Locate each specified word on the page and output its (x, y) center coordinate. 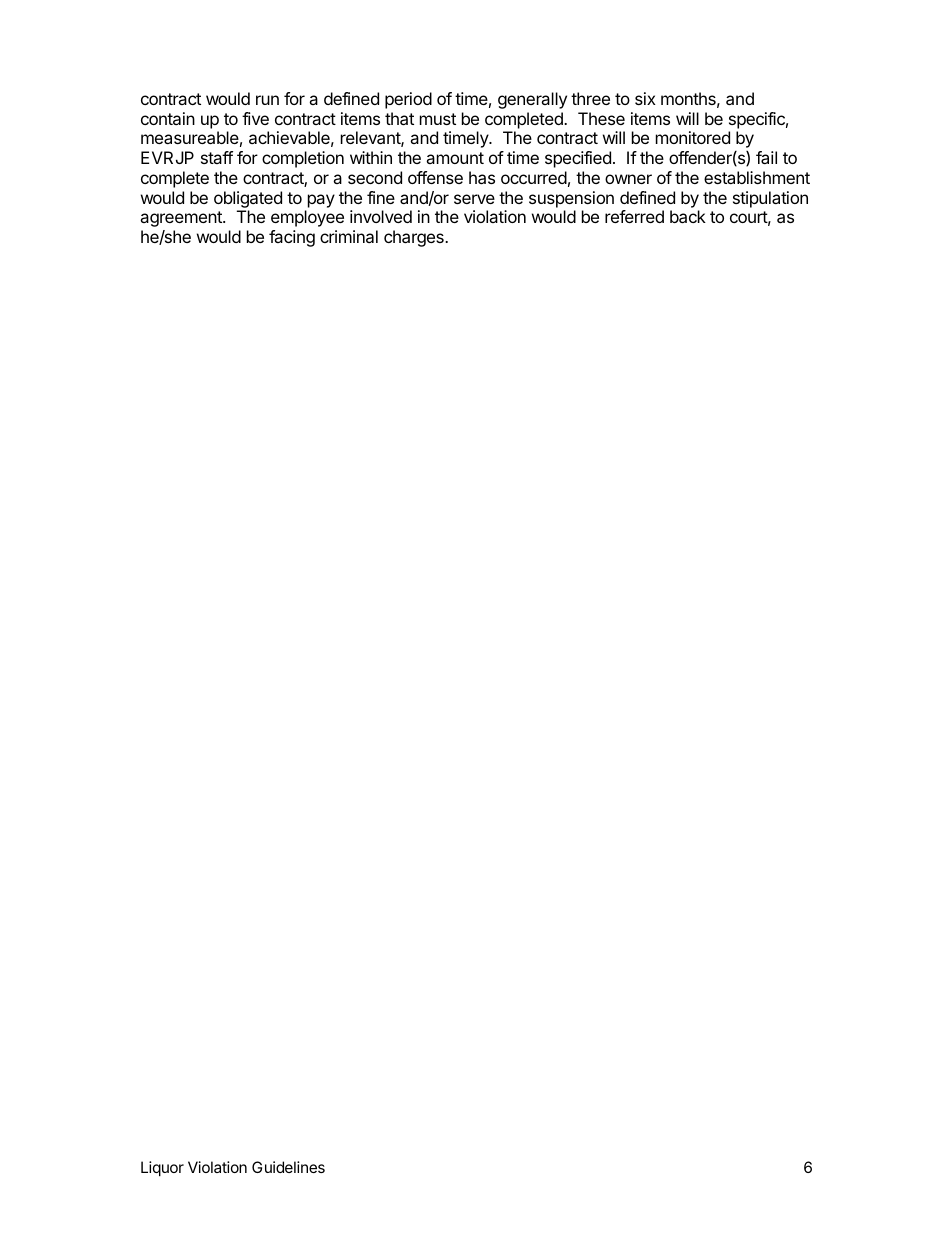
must (438, 119)
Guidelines (288, 1167)
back (688, 216)
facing (292, 238)
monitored (693, 137)
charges (415, 238)
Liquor (162, 1168)
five (255, 118)
